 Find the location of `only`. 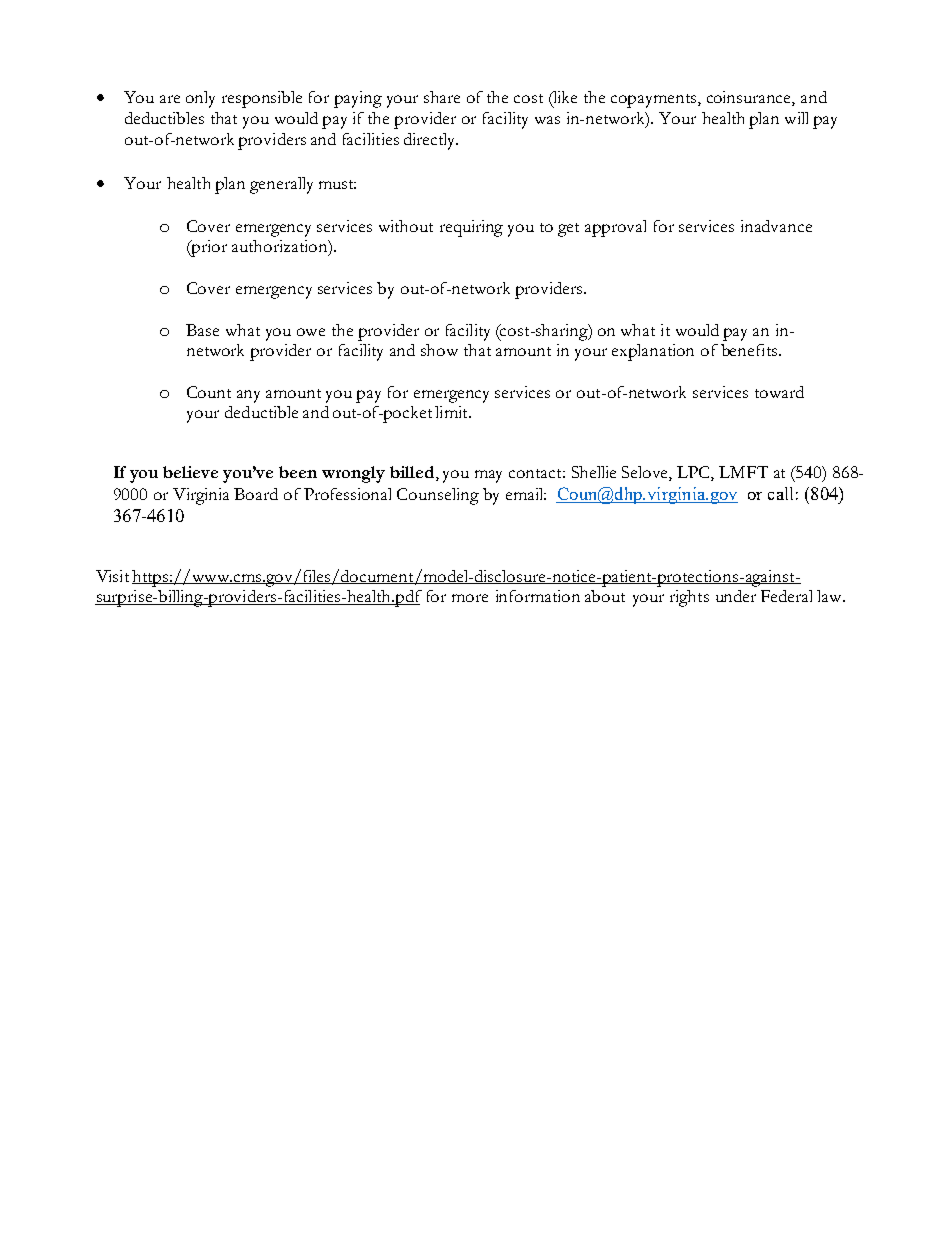

only is located at coordinates (200, 99).
